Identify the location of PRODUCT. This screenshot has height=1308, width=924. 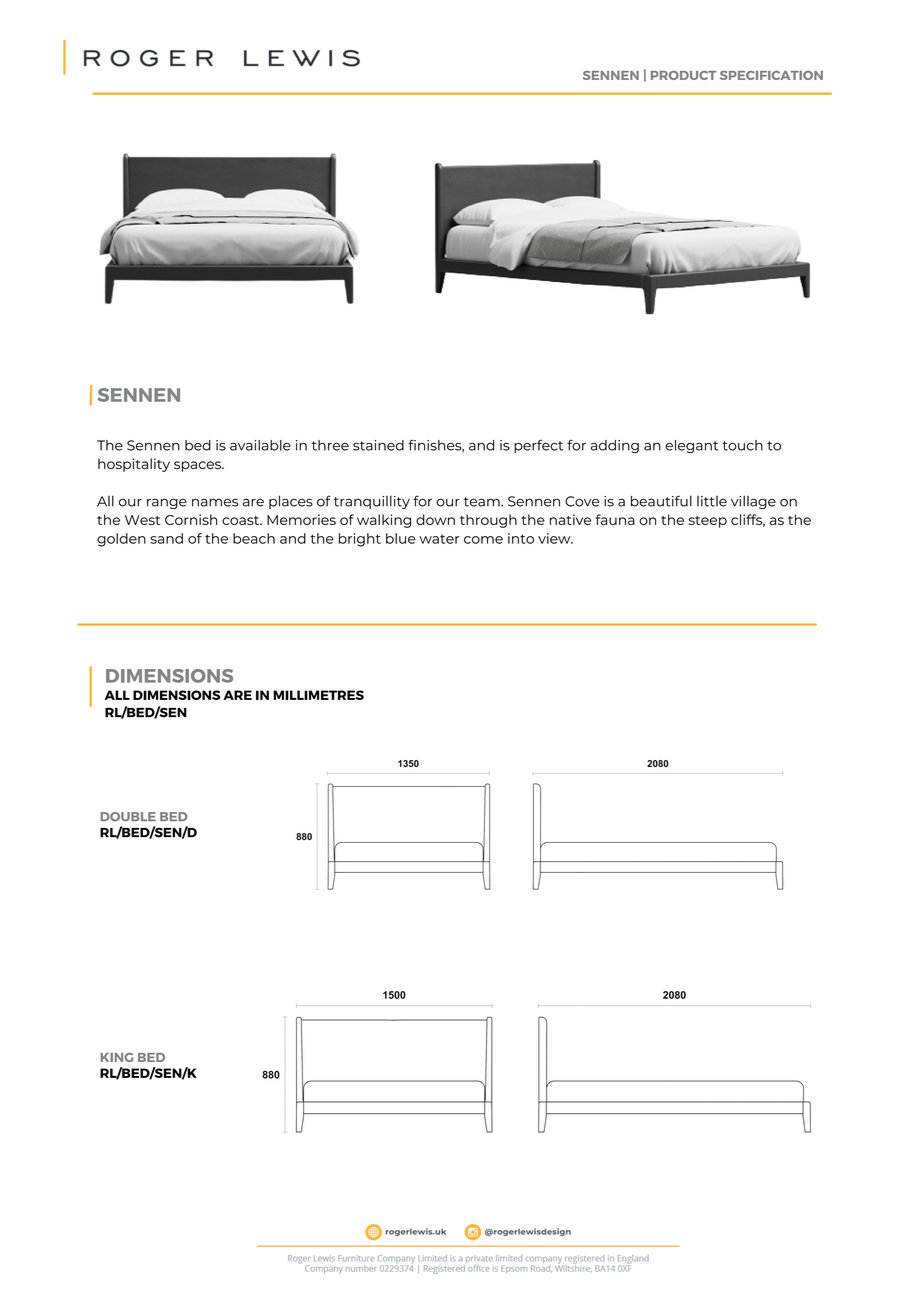
(683, 75).
